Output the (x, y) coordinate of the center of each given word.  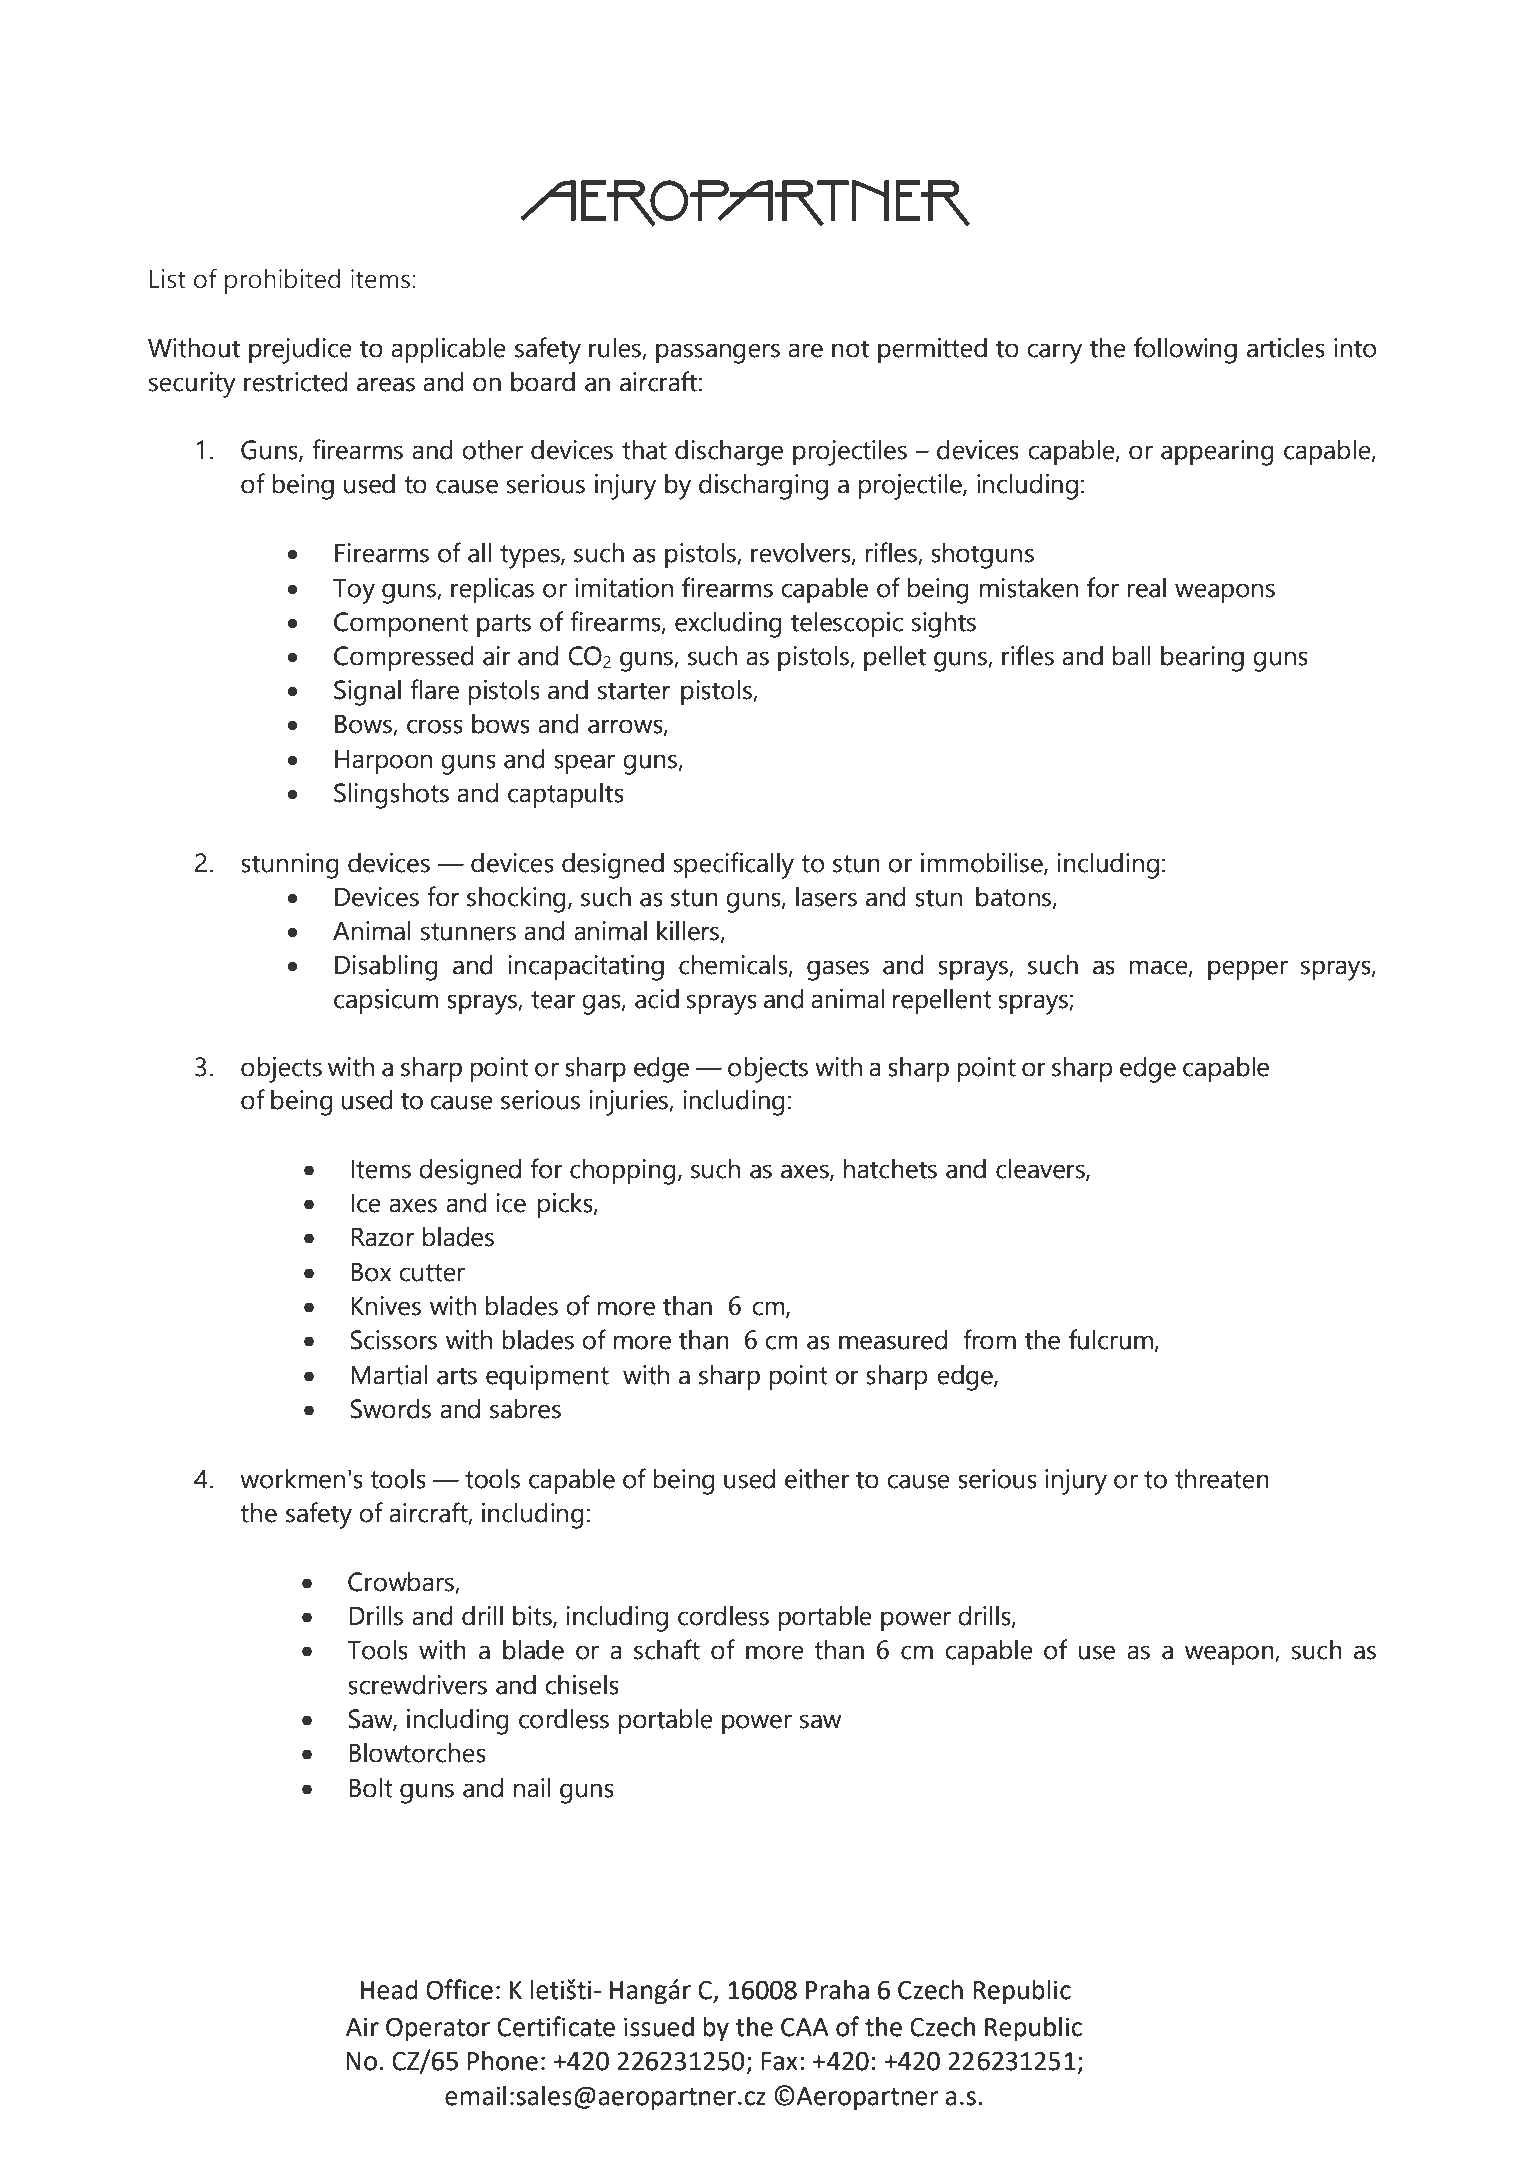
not (850, 349)
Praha (837, 1990)
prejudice (300, 351)
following (1185, 350)
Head (389, 1990)
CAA (805, 2027)
